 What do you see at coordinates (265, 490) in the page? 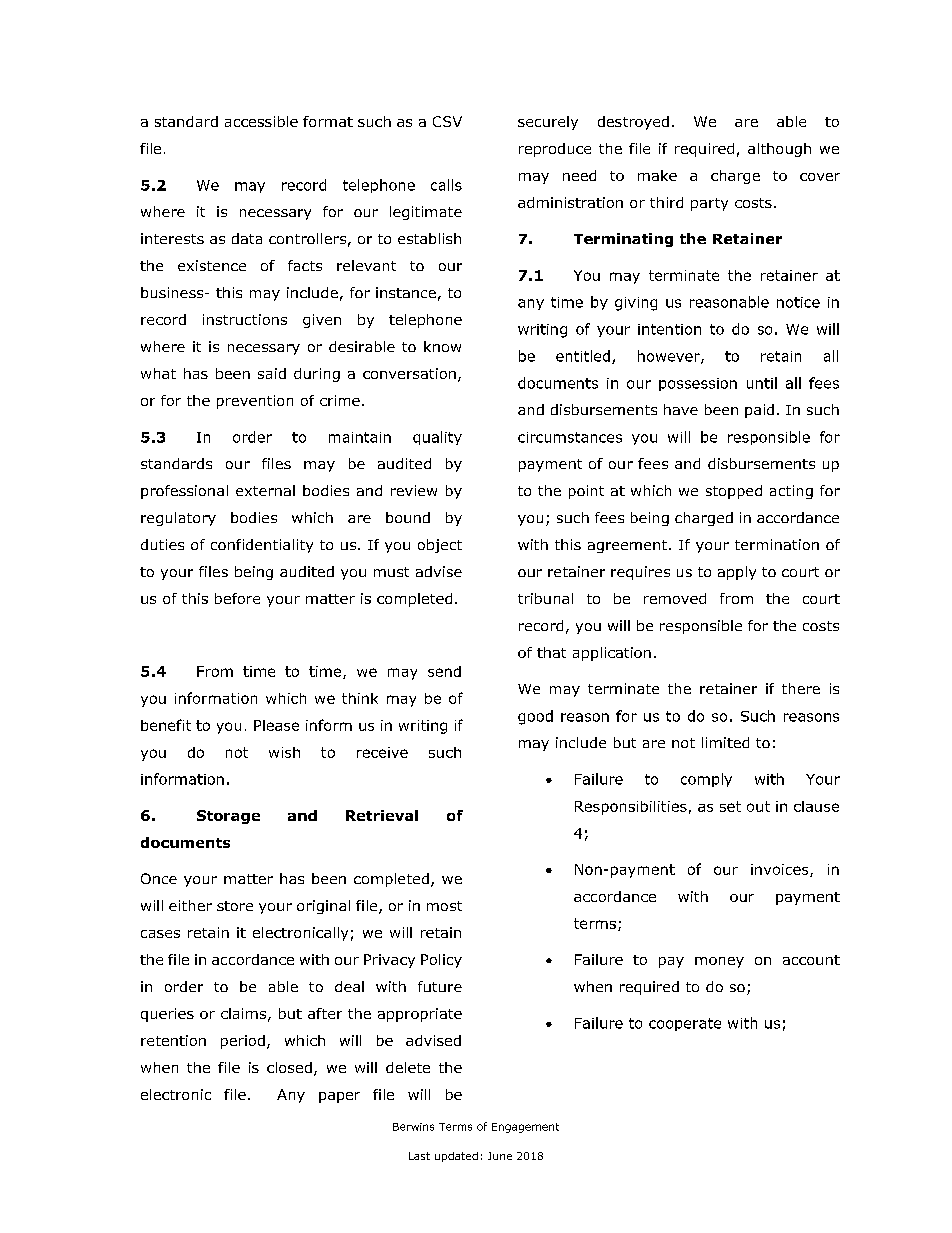
I see `external` at bounding box center [265, 490].
